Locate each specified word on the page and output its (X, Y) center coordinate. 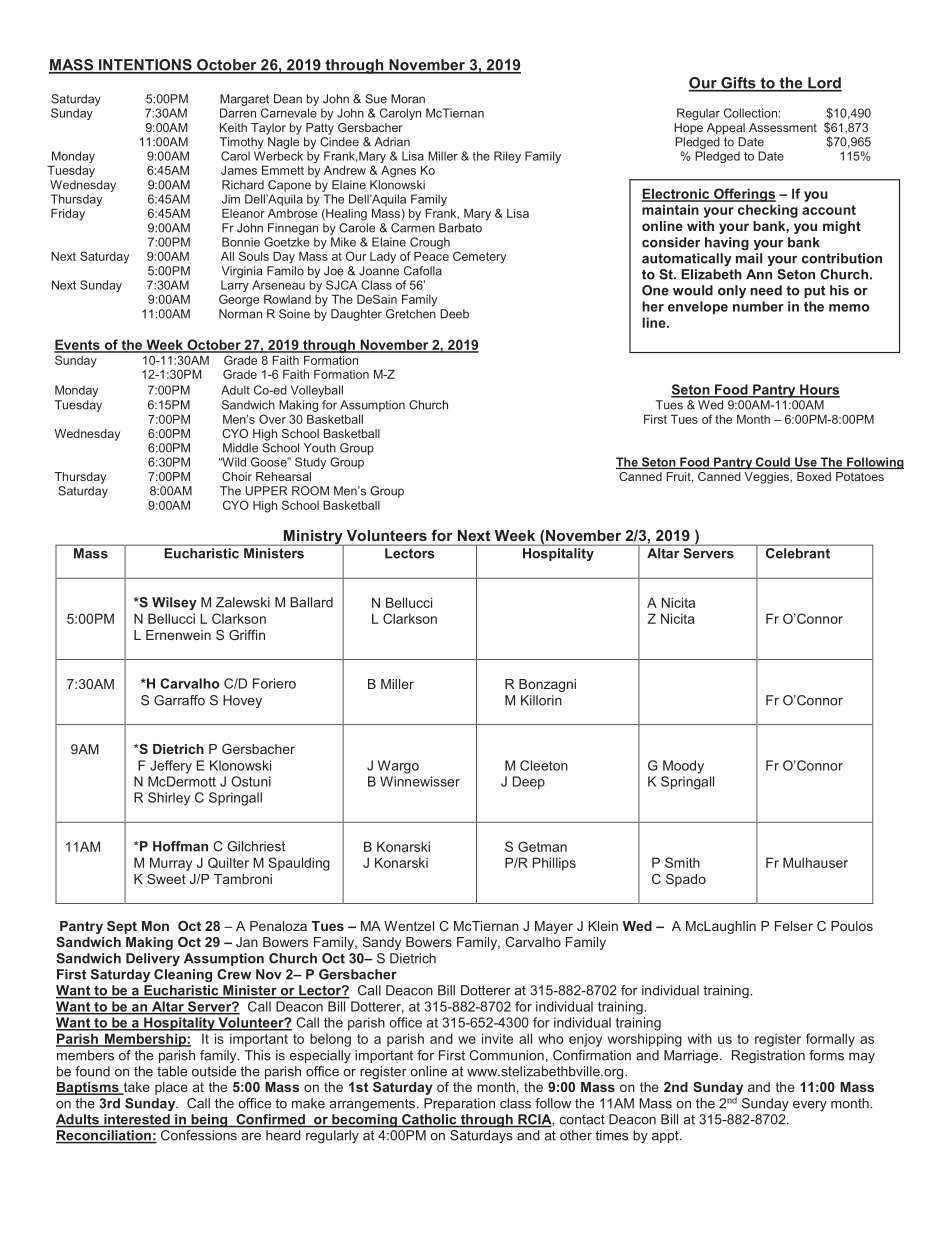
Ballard (311, 602)
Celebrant (798, 553)
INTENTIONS (145, 66)
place (171, 1088)
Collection (750, 113)
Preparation (459, 1104)
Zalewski (243, 602)
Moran (408, 99)
